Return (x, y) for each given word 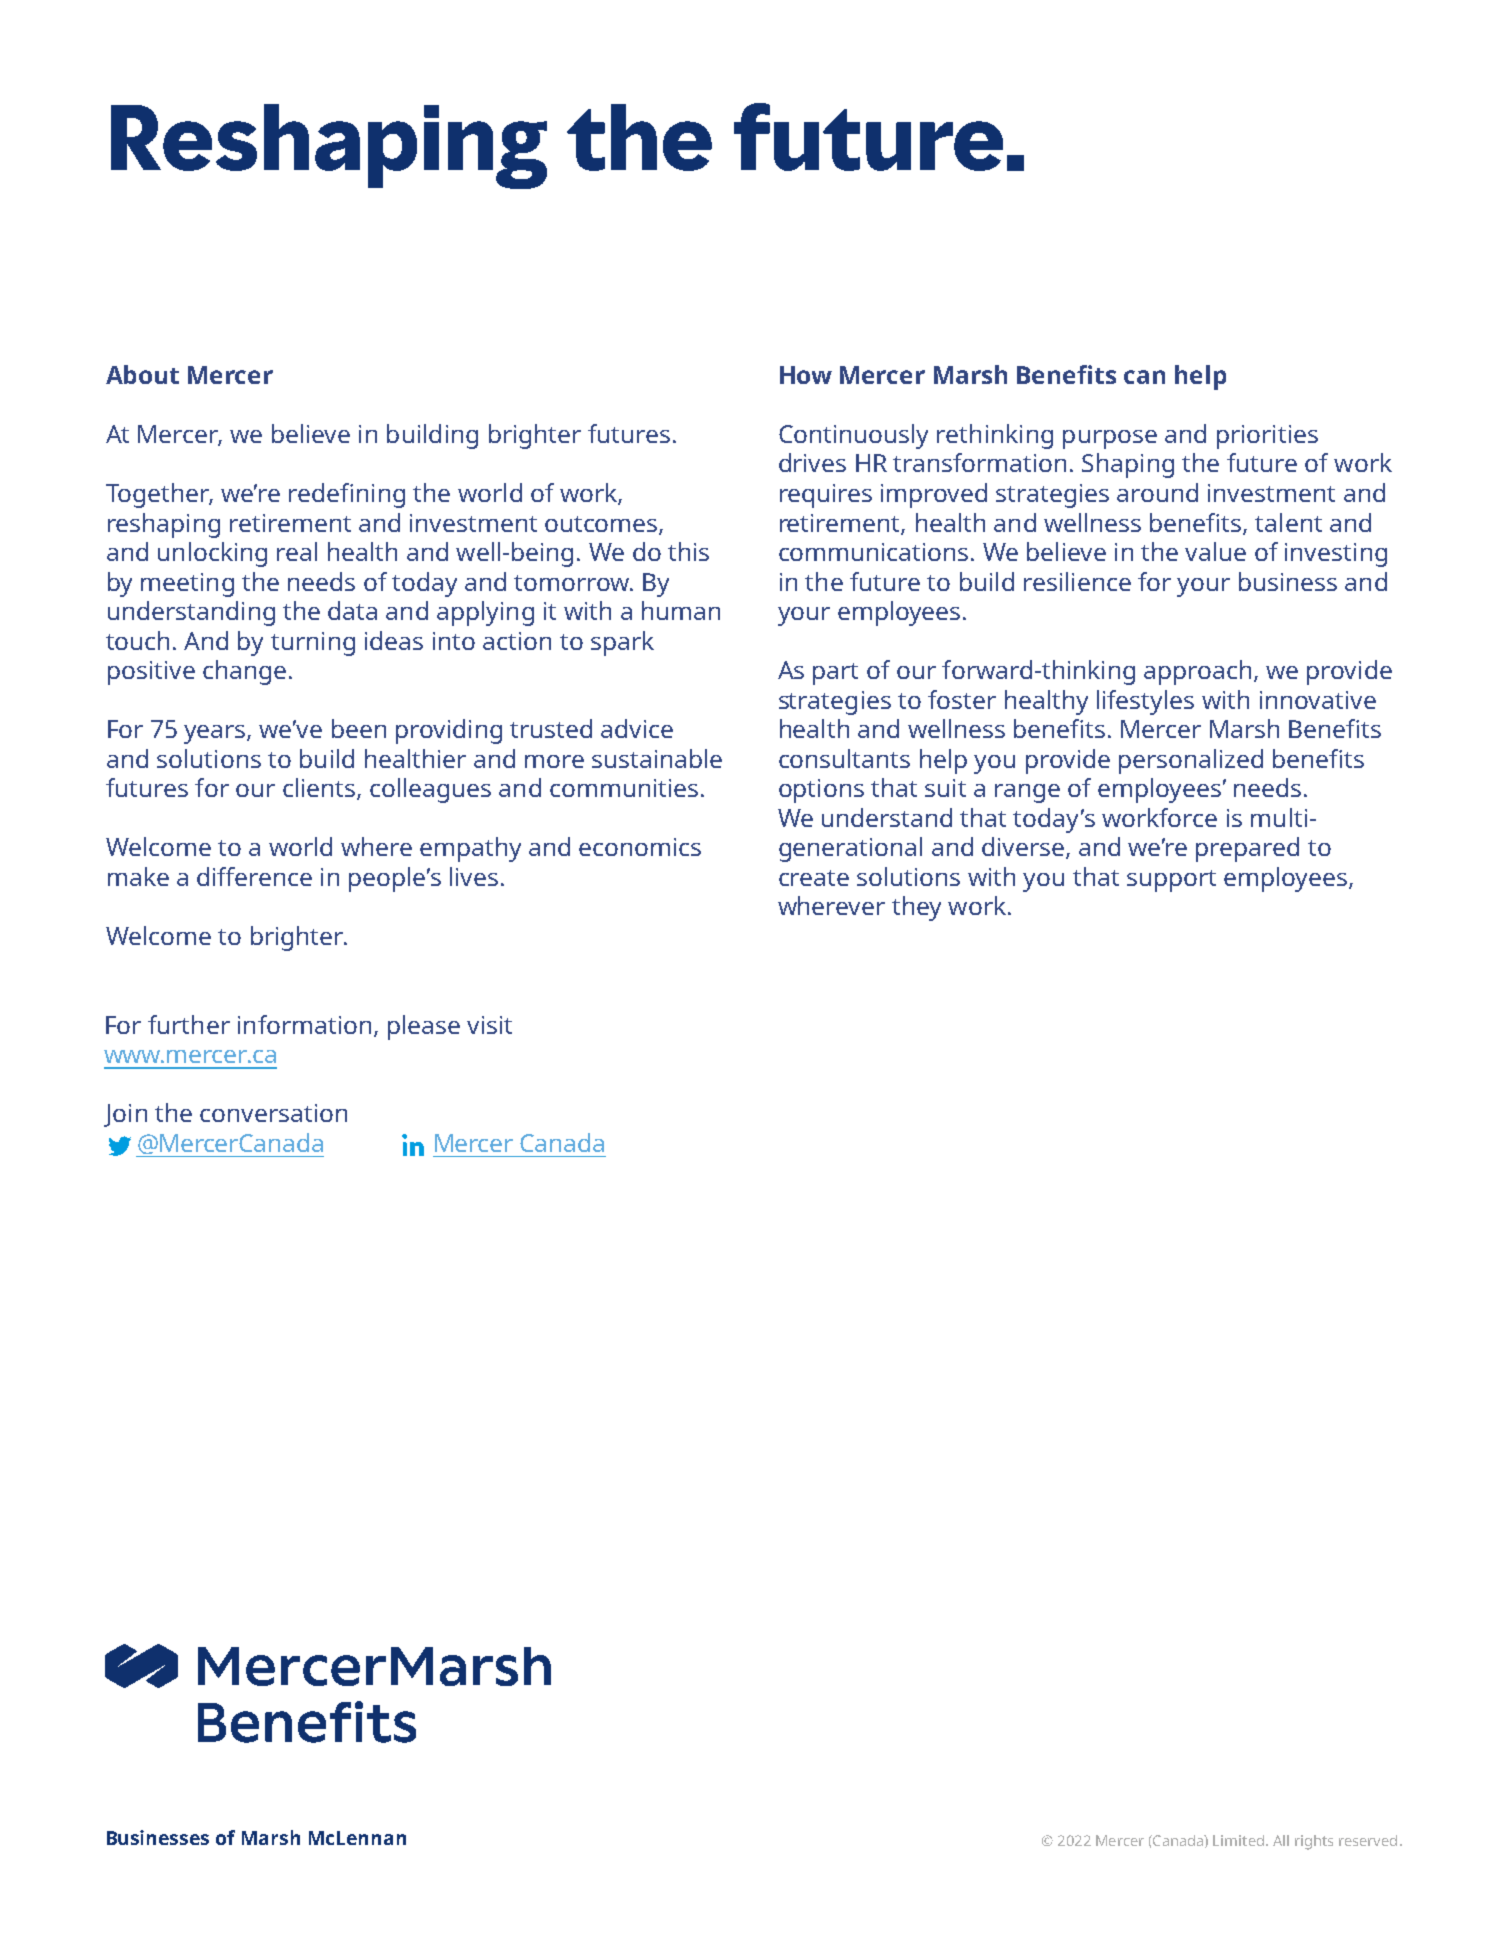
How (806, 375)
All (1281, 1840)
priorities (1267, 437)
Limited (1238, 1840)
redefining (347, 495)
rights (1314, 1842)
